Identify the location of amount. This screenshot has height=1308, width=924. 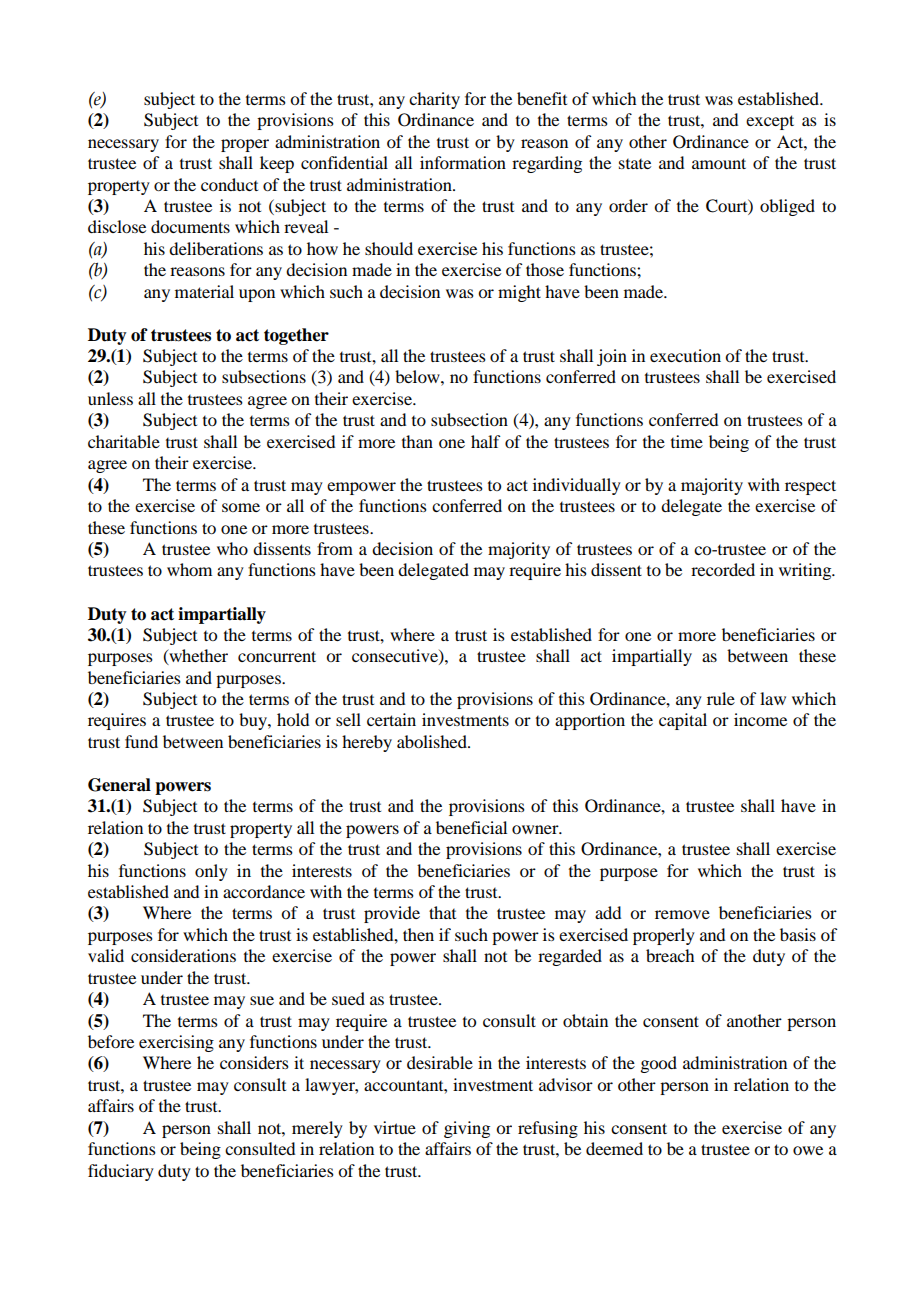
(719, 163).
